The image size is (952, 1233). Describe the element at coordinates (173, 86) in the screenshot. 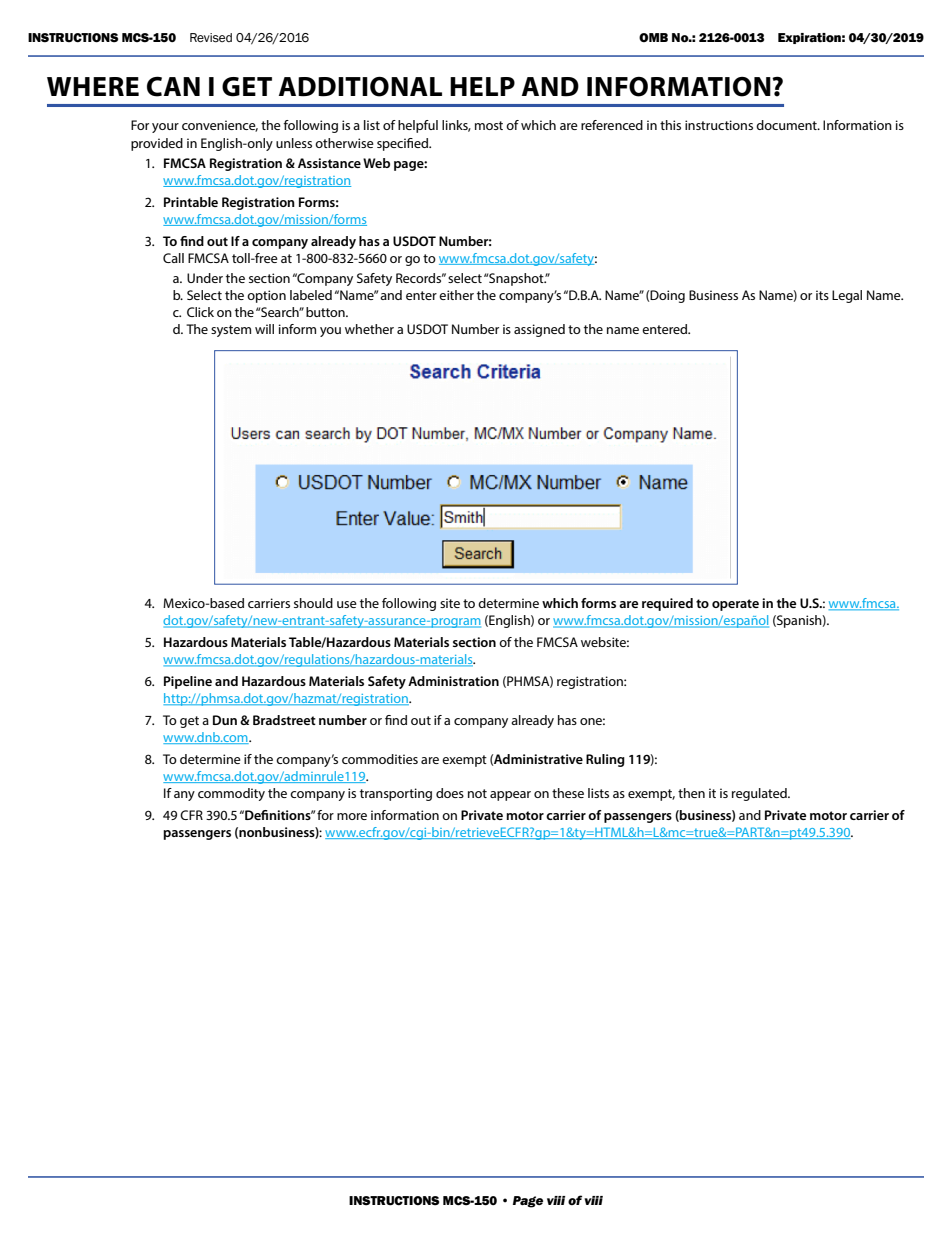

I see `CAN` at that location.
